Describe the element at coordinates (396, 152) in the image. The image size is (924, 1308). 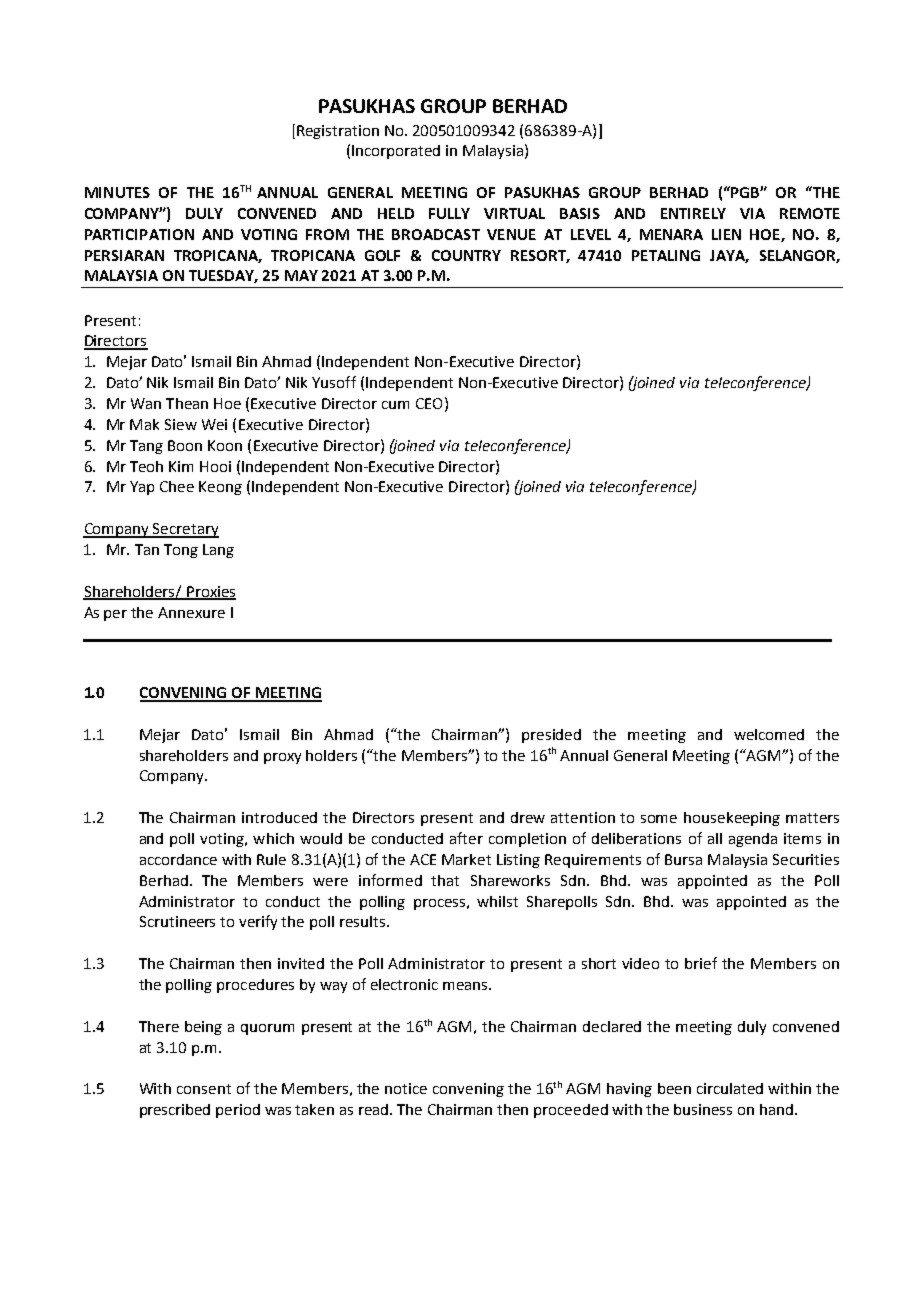
I see `Incorporated` at that location.
